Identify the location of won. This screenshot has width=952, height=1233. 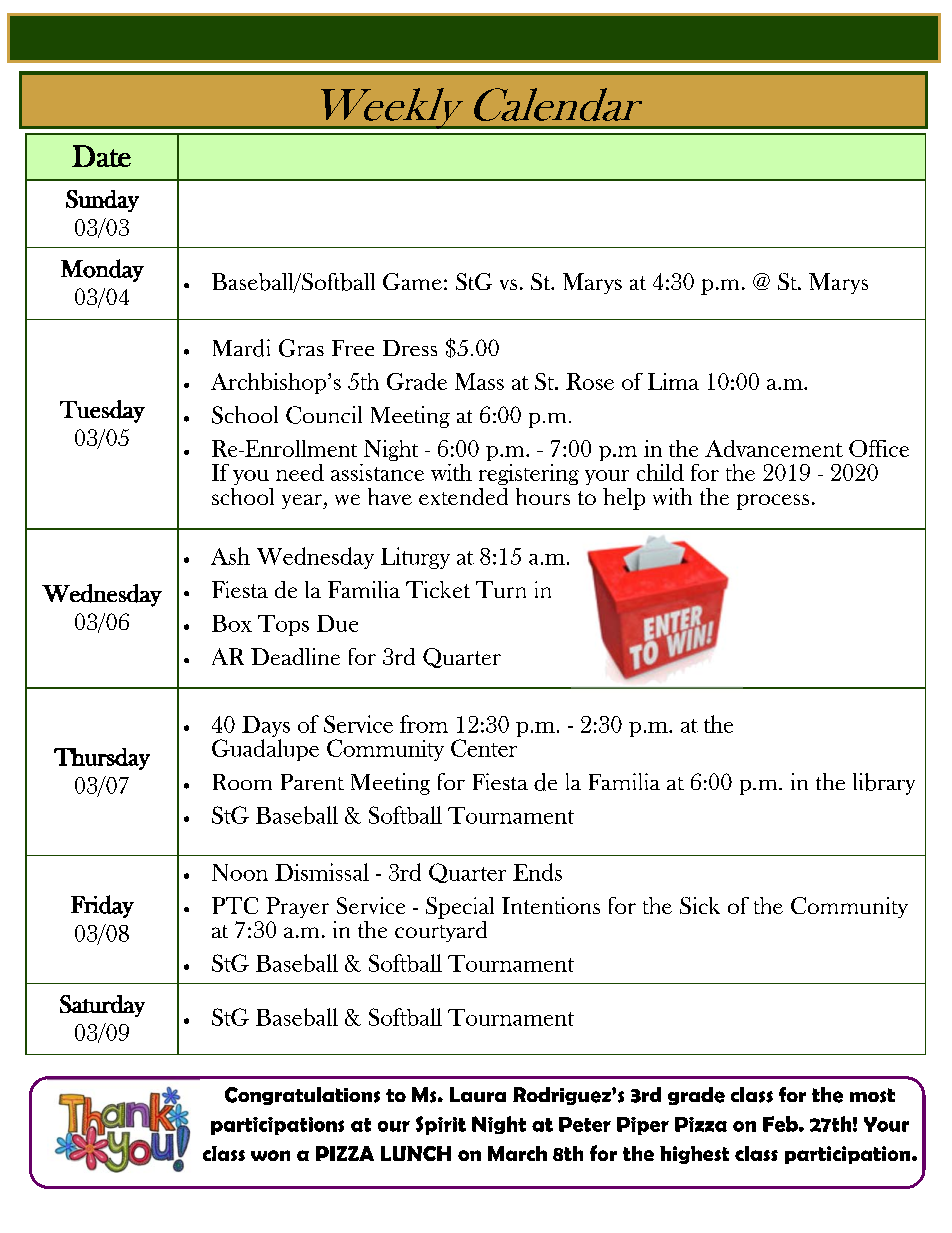
(270, 1155).
